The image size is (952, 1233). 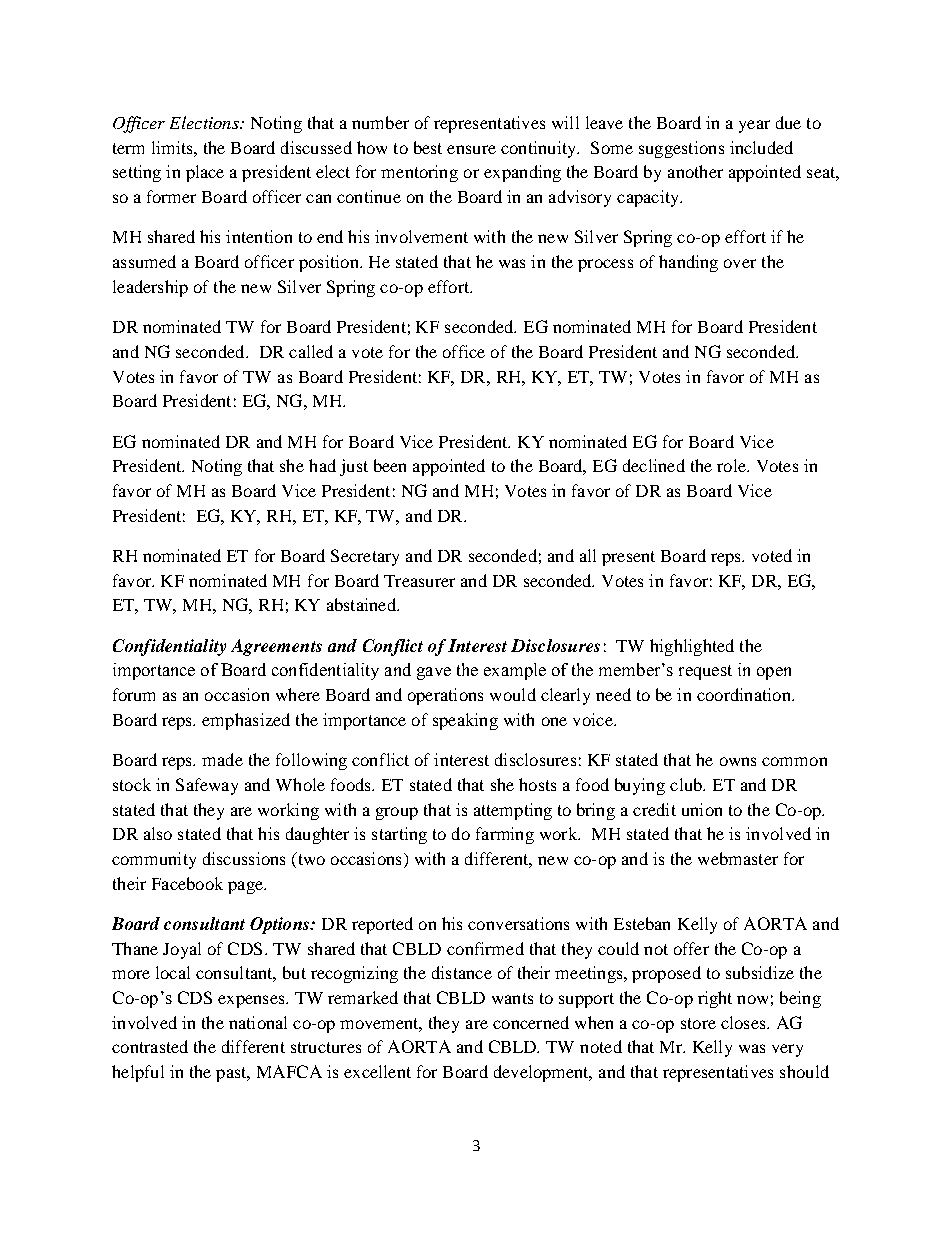 What do you see at coordinates (471, 149) in the image?
I see `ensure` at bounding box center [471, 149].
